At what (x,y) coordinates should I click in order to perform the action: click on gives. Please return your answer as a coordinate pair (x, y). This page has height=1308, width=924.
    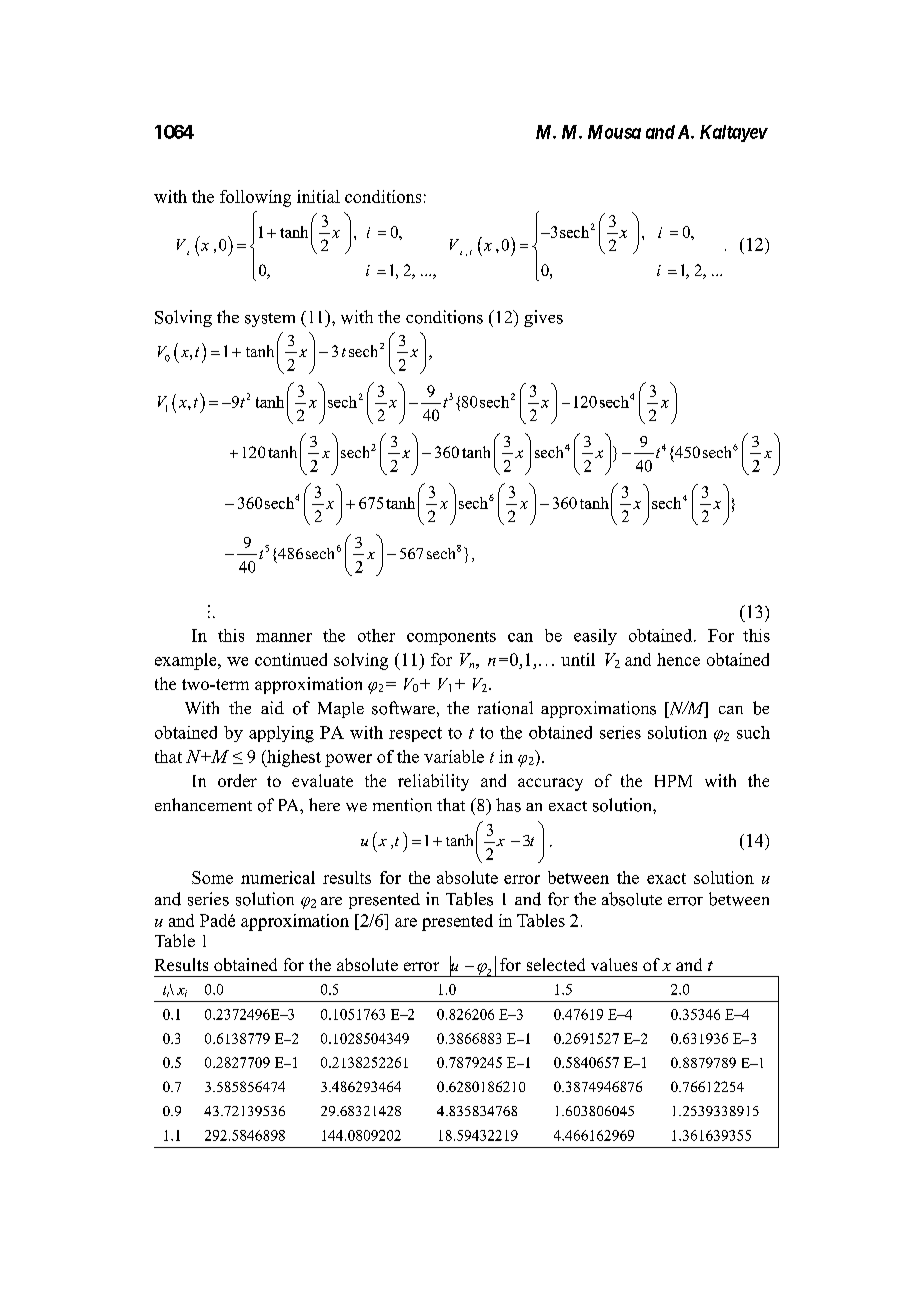
    Looking at the image, I should click on (543, 318).
